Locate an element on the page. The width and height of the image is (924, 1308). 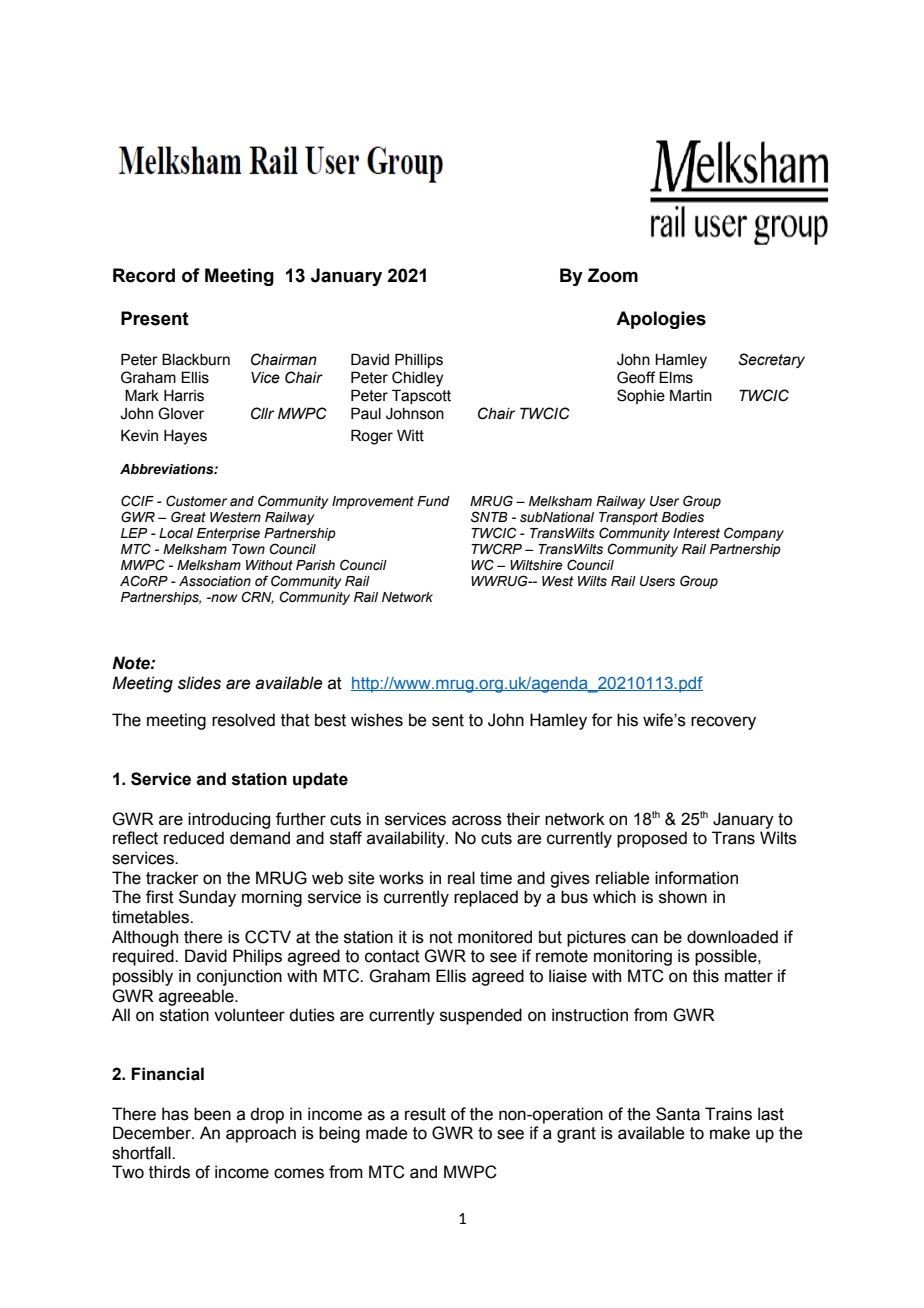
Bodies is located at coordinates (683, 517).
